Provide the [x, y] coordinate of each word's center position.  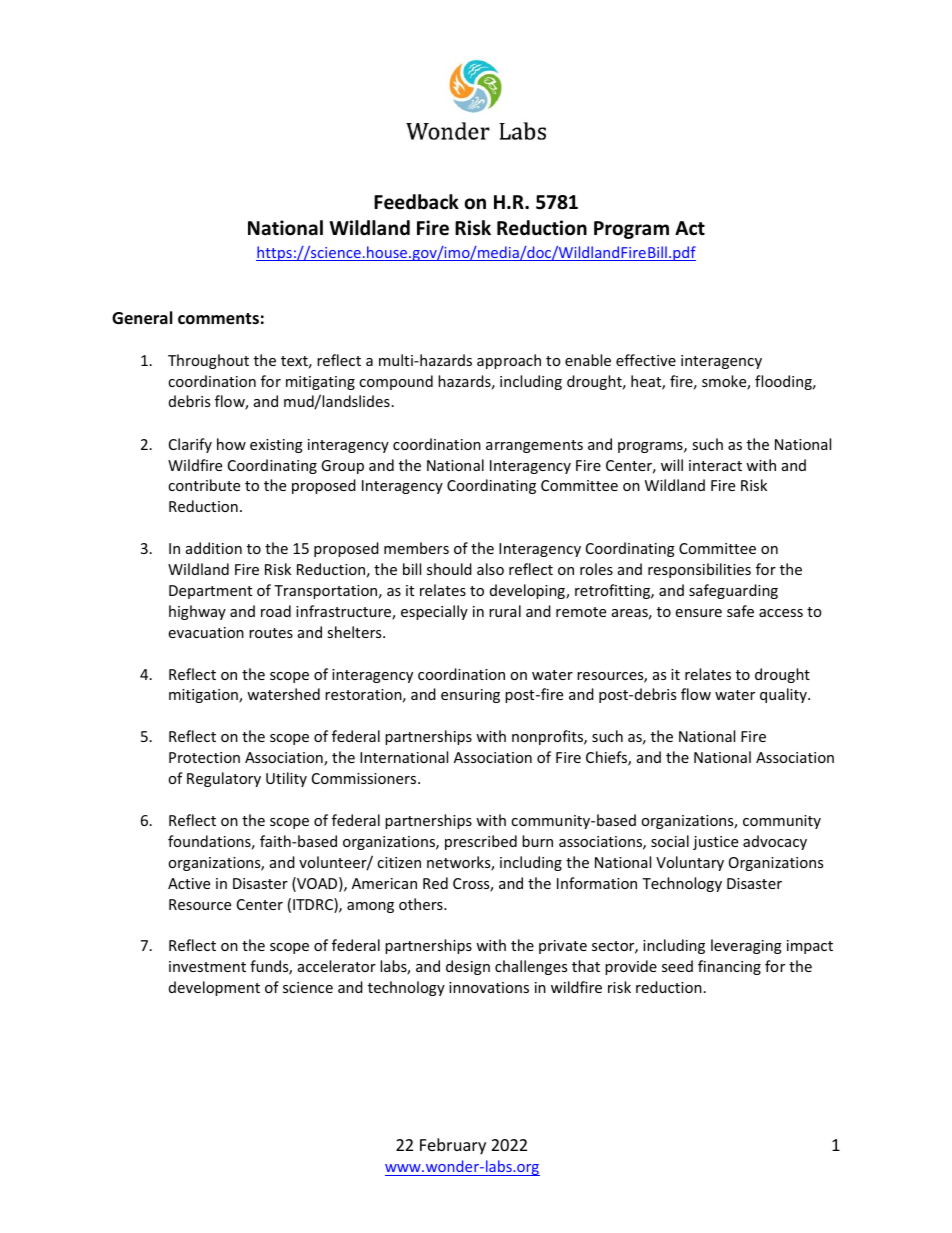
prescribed [481, 842]
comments [218, 319]
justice [715, 843]
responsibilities [699, 570]
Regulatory [224, 779]
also [490, 569]
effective [646, 360]
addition [214, 548]
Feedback [416, 202]
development [214, 988]
